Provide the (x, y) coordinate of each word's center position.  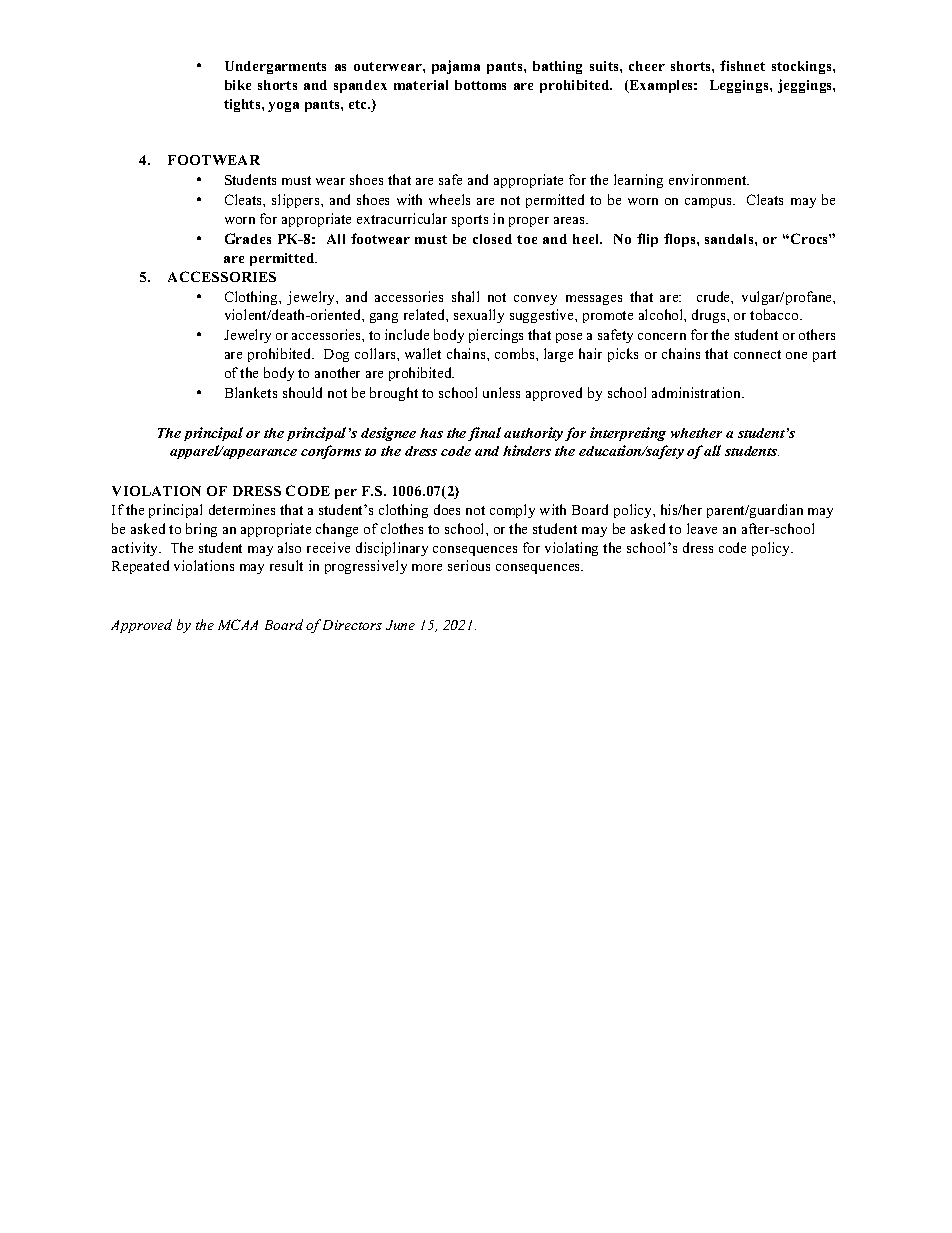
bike (238, 85)
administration (698, 392)
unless (501, 392)
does (447, 509)
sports (470, 221)
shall (465, 296)
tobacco (775, 314)
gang (384, 318)
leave (702, 528)
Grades (248, 238)
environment (709, 179)
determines (242, 509)
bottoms (480, 85)
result (286, 565)
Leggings (740, 86)
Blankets (251, 392)
